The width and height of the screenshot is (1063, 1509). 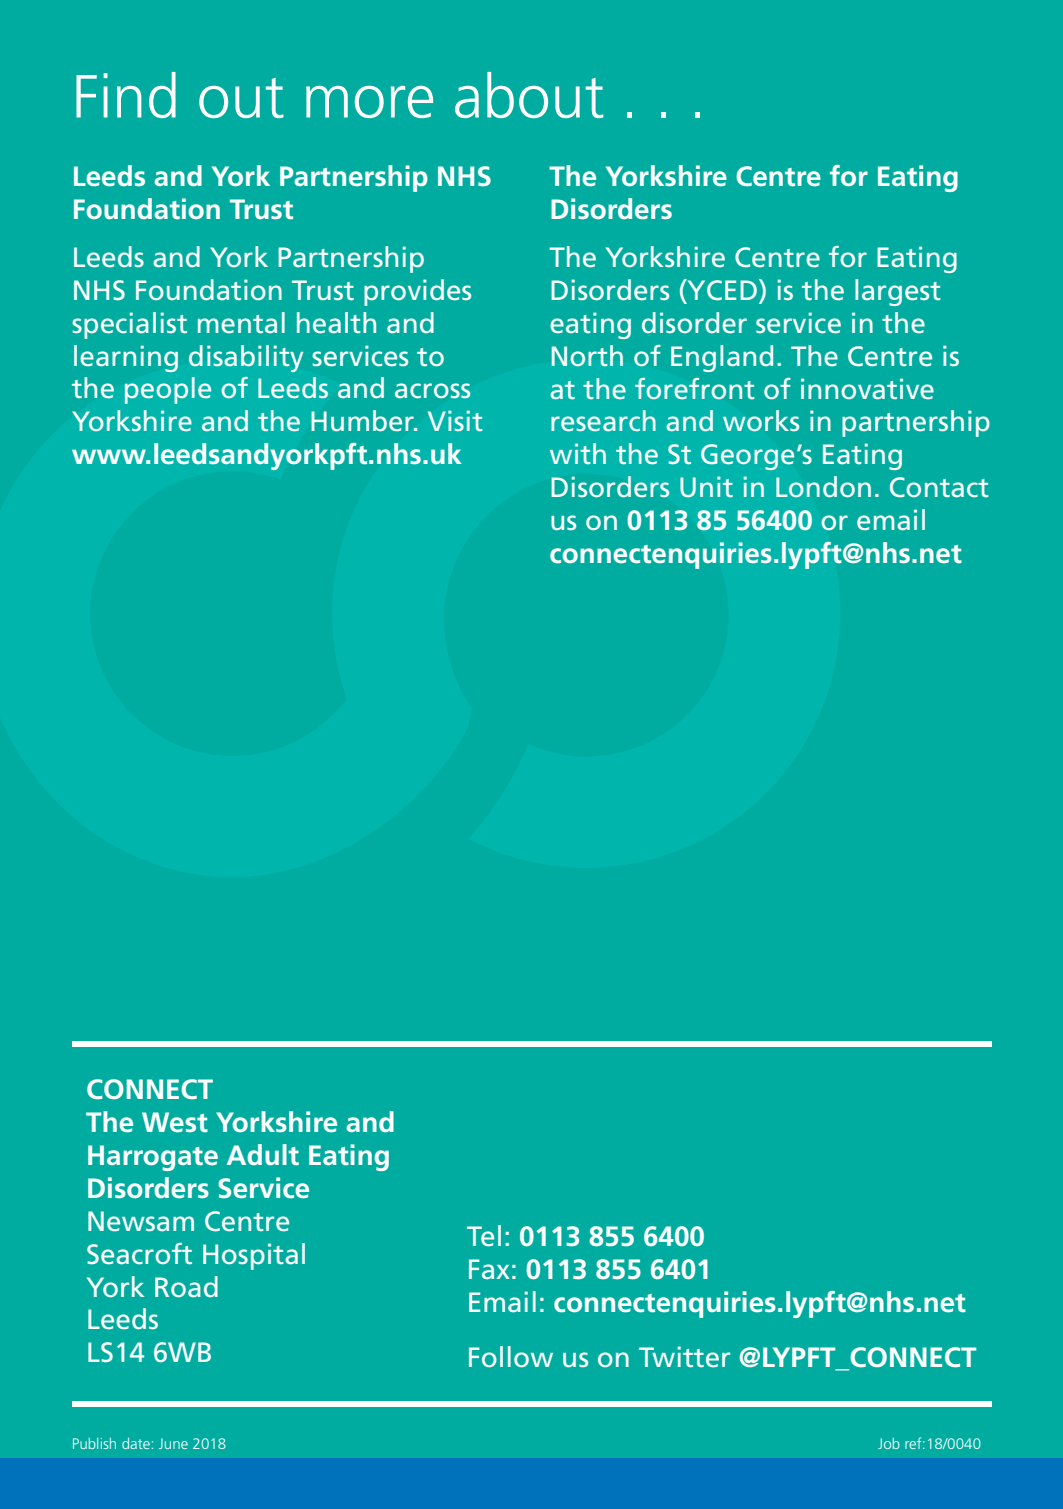 What do you see at coordinates (578, 453) in the screenshot?
I see `with` at bounding box center [578, 453].
